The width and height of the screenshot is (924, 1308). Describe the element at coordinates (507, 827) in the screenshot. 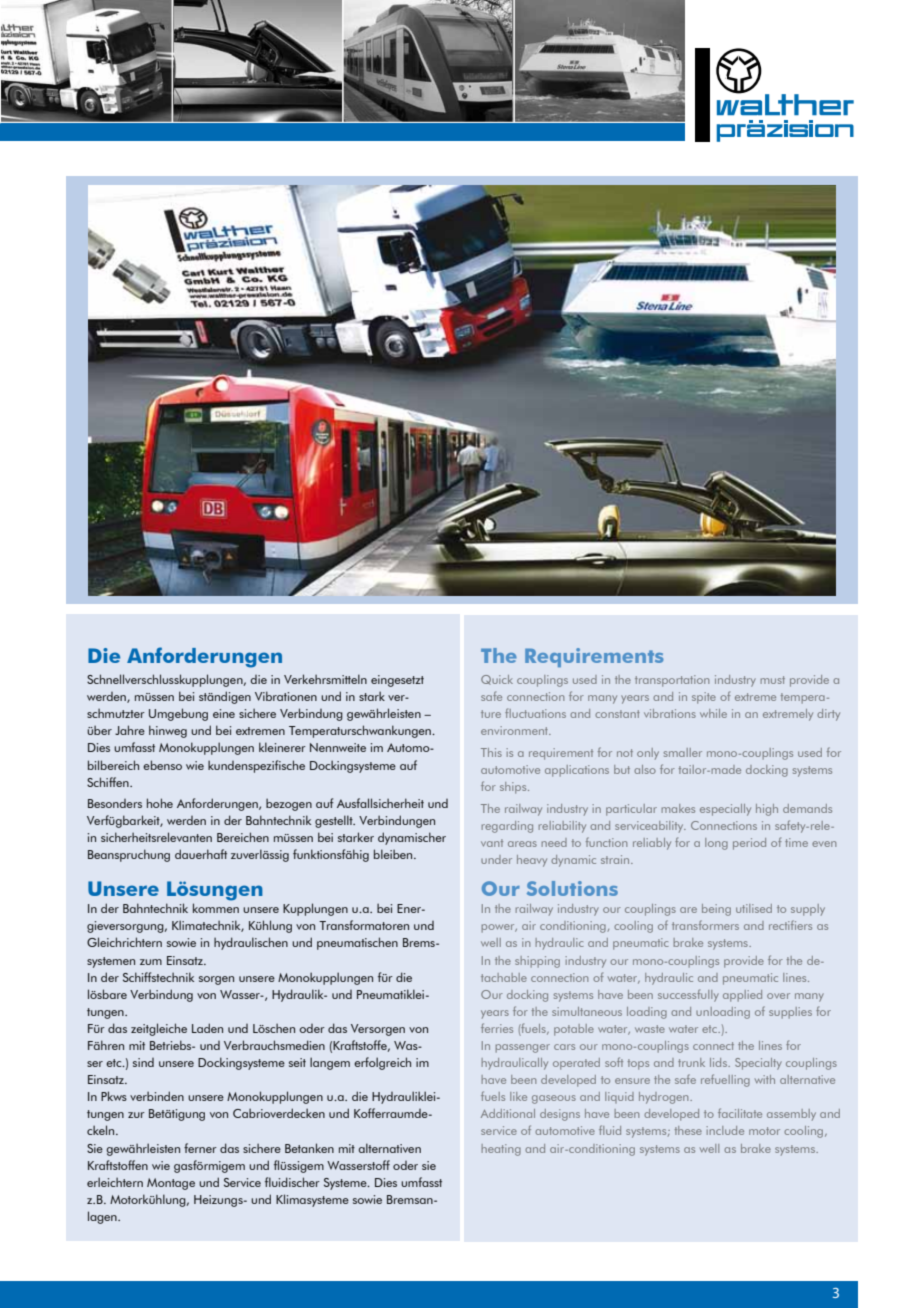

I see `regarding` at that location.
